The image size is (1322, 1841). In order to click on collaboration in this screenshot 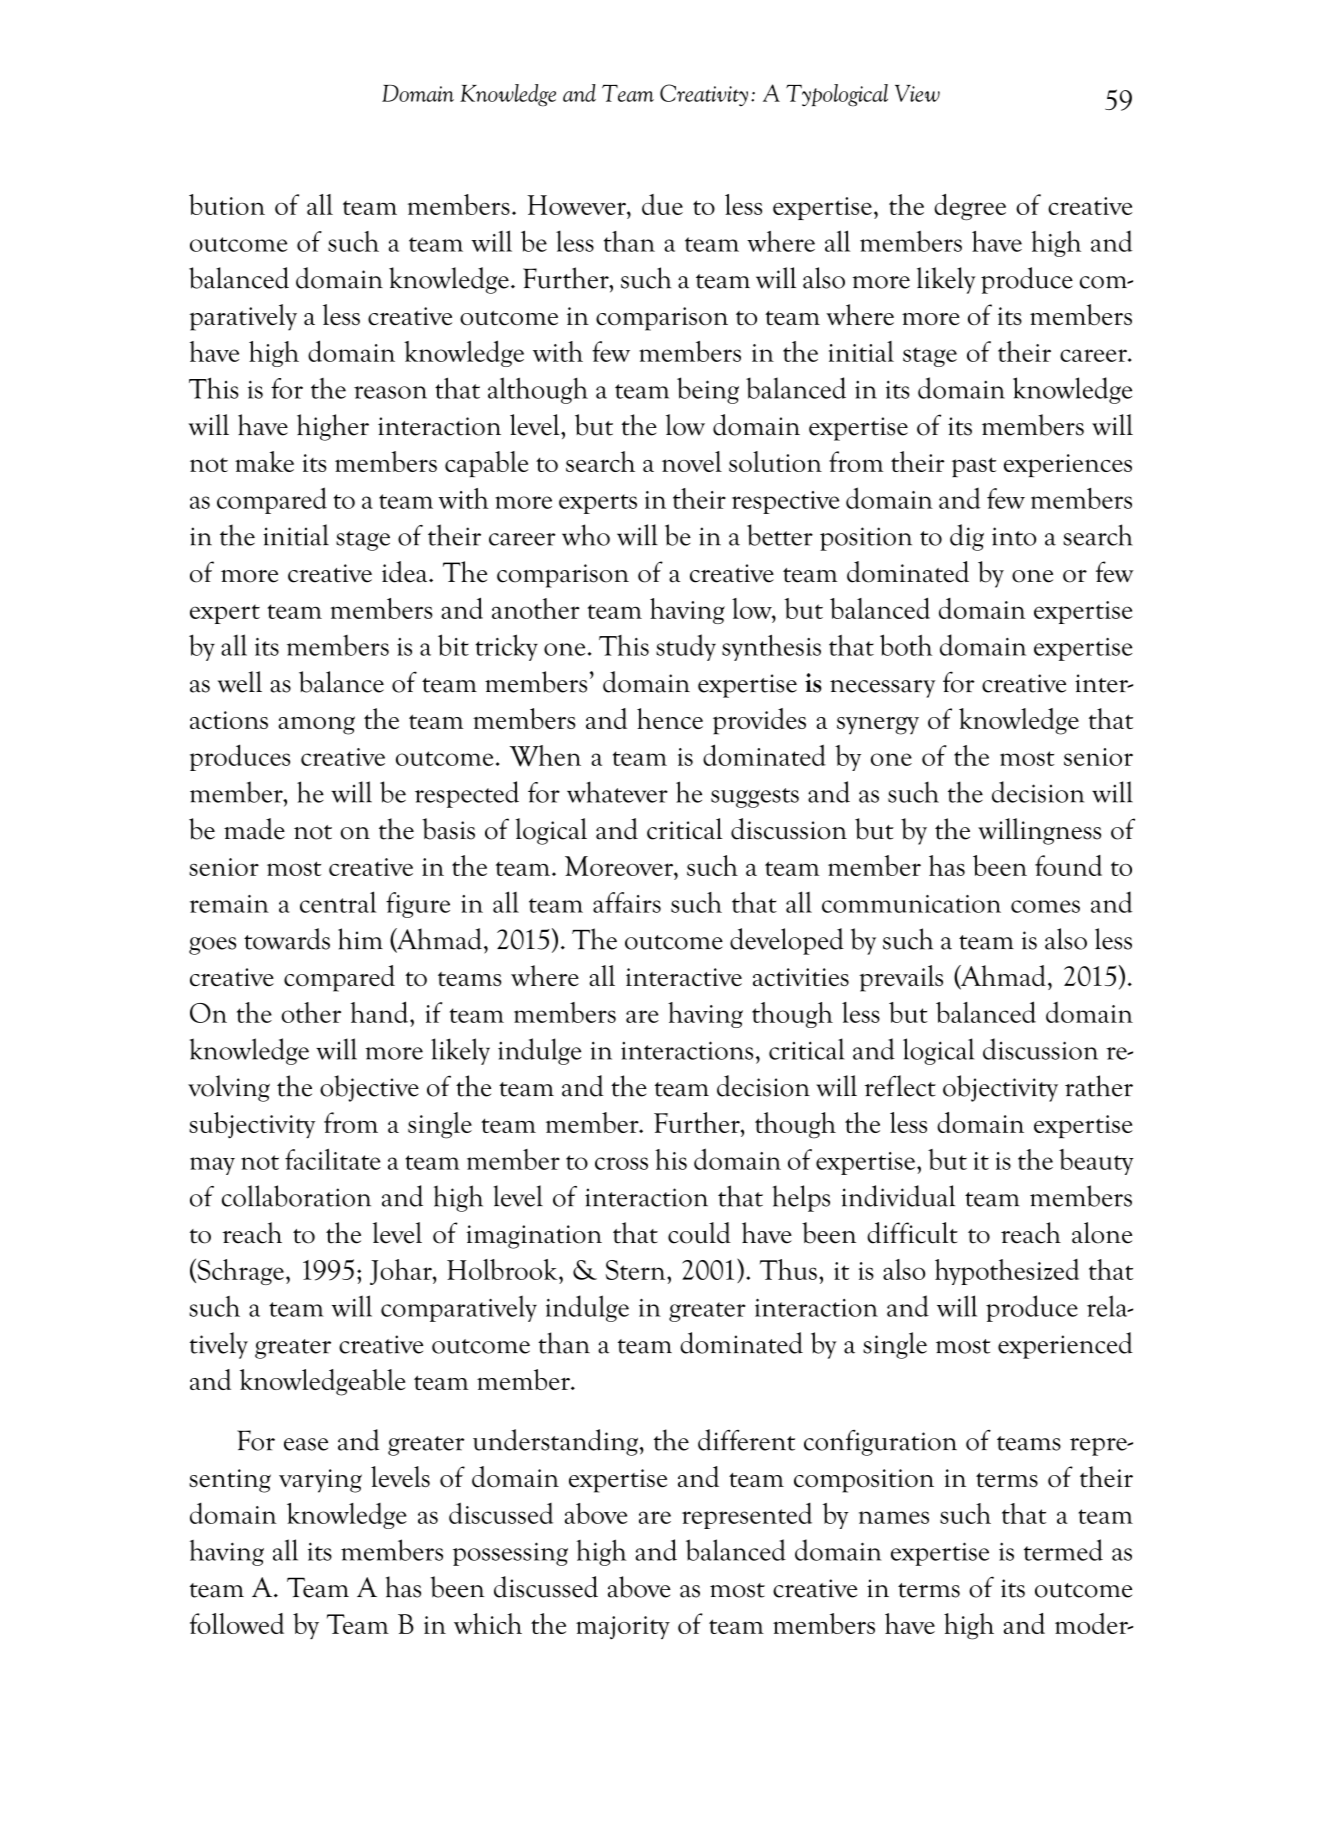, I will do `click(296, 1196)`.
